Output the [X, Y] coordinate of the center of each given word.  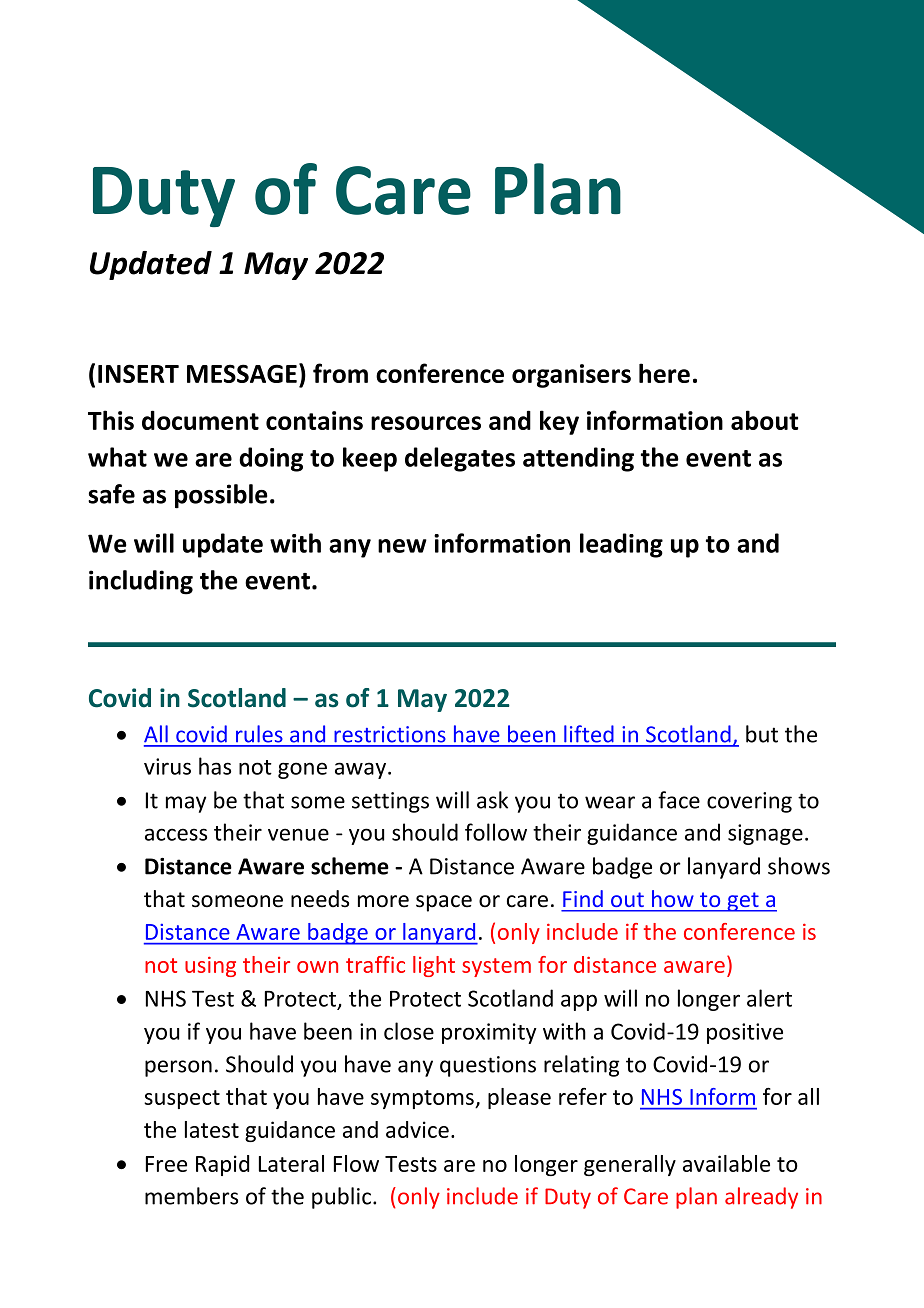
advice [417, 1129]
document [200, 420]
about [764, 420]
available [726, 1163]
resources [426, 423]
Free [166, 1164]
